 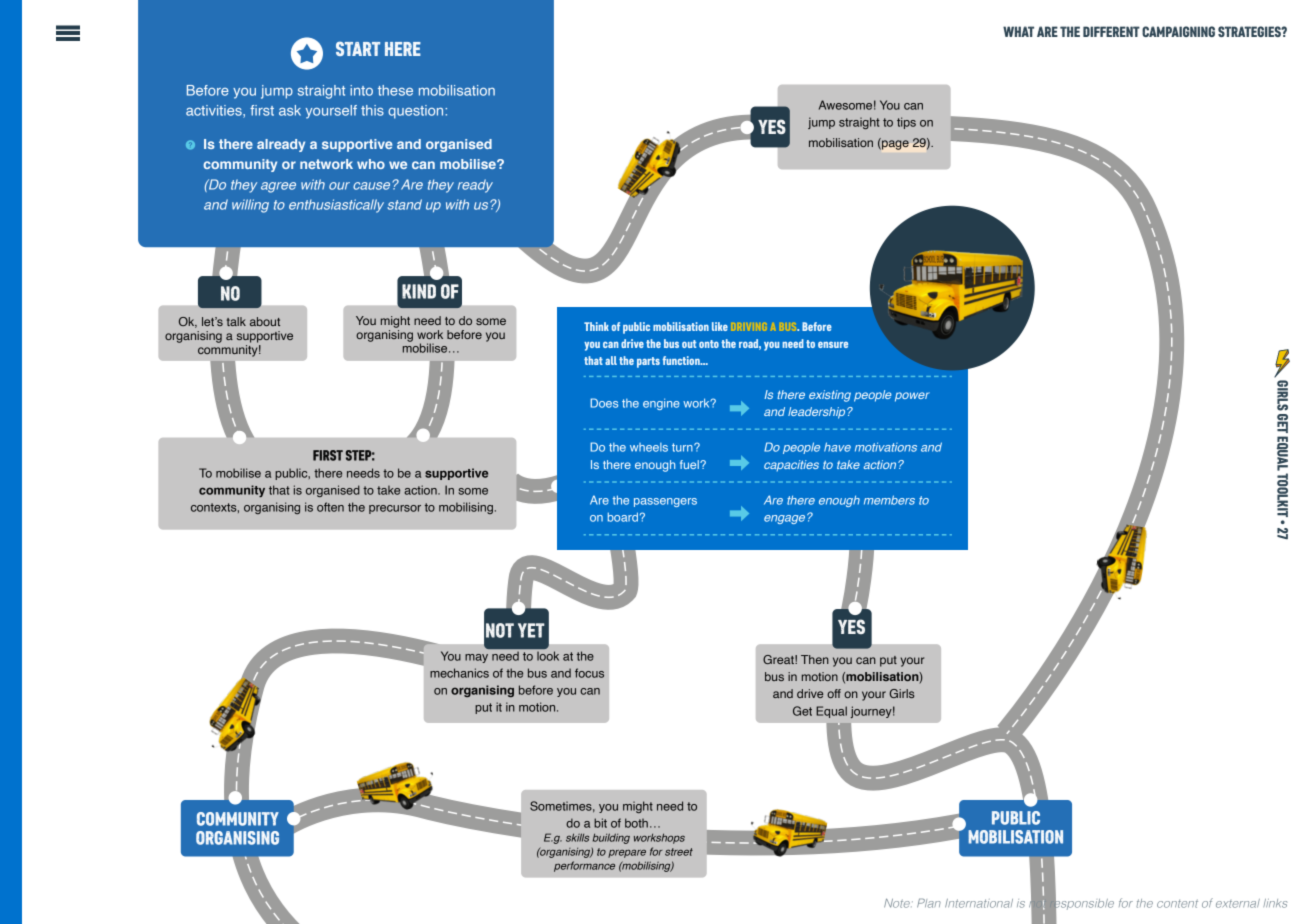 I want to click on Then, so click(x=815, y=659).
